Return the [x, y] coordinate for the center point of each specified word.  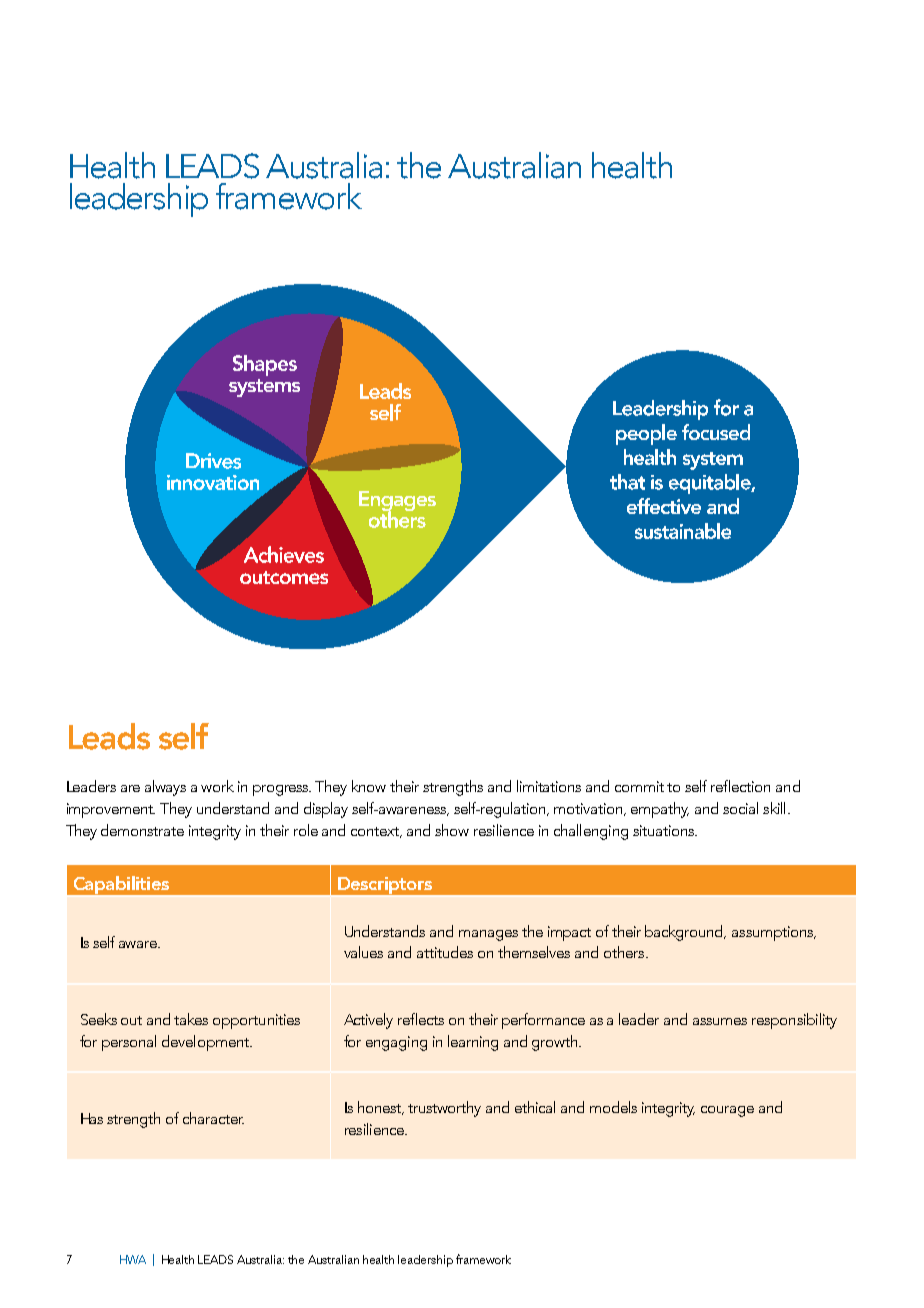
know [369, 786]
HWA [133, 1259]
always [165, 788]
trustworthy [444, 1109]
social [740, 808]
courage [727, 1111]
